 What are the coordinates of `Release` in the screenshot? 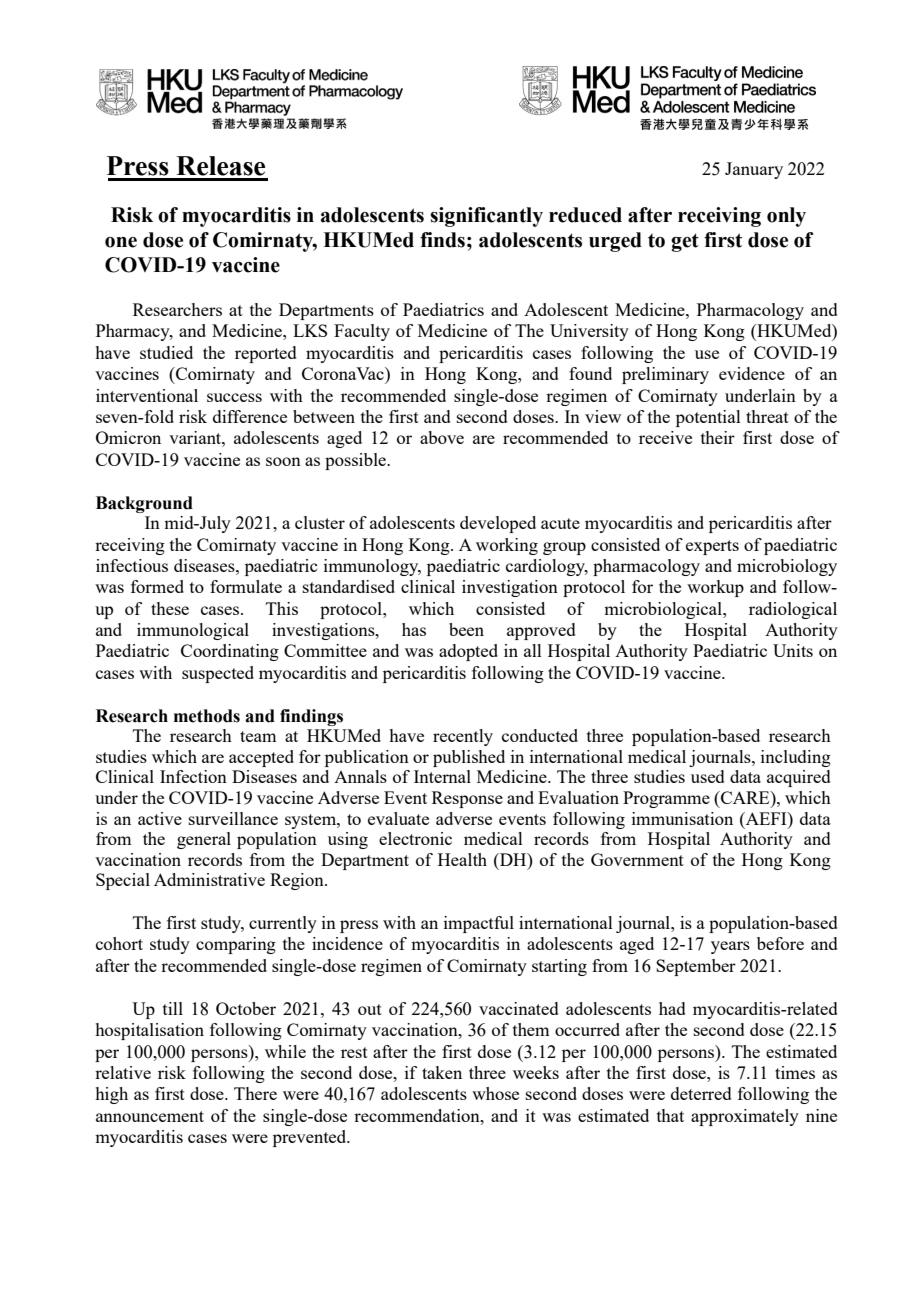 It's located at (220, 166).
